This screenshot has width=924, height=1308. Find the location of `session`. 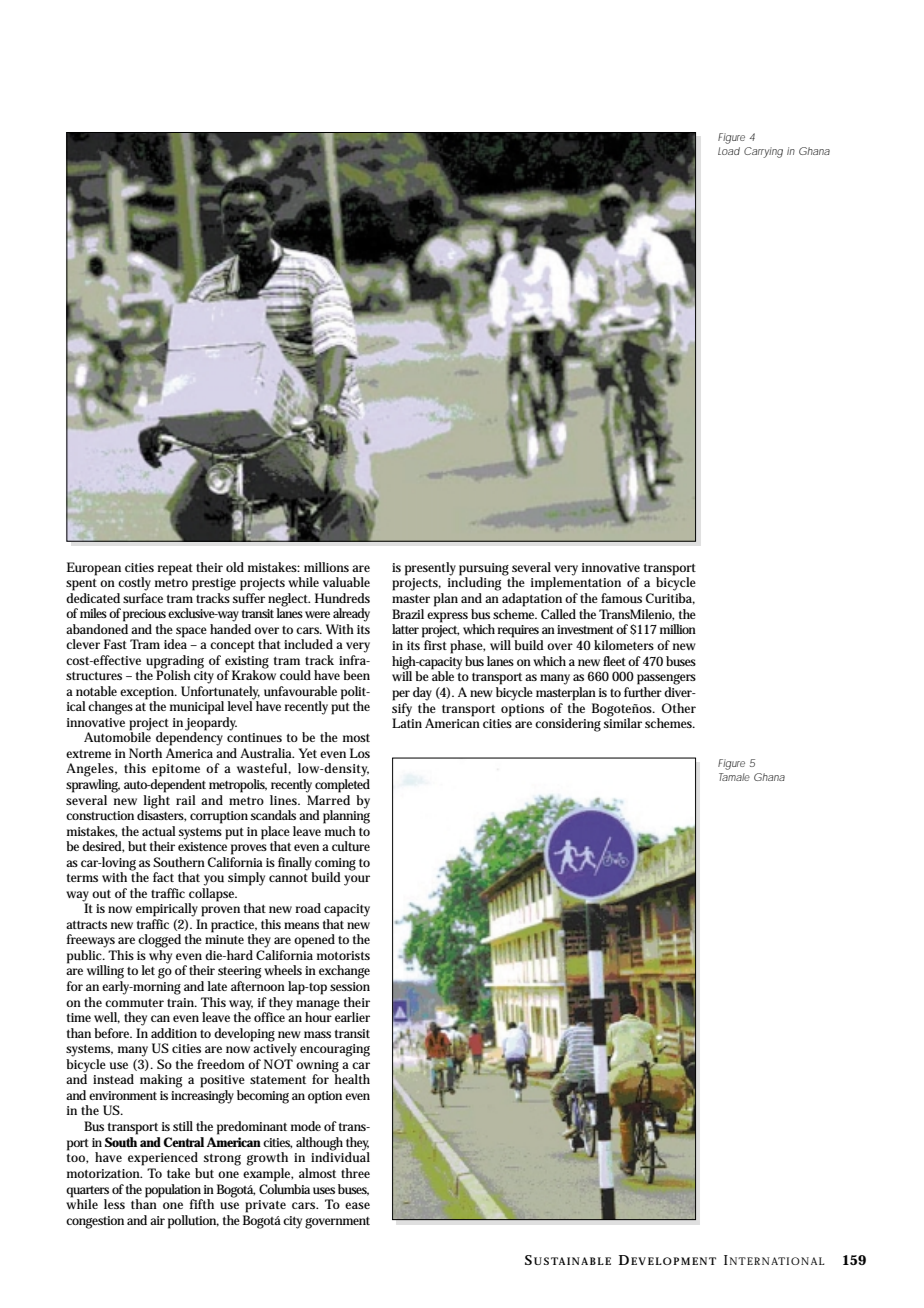

session is located at coordinates (350, 986).
